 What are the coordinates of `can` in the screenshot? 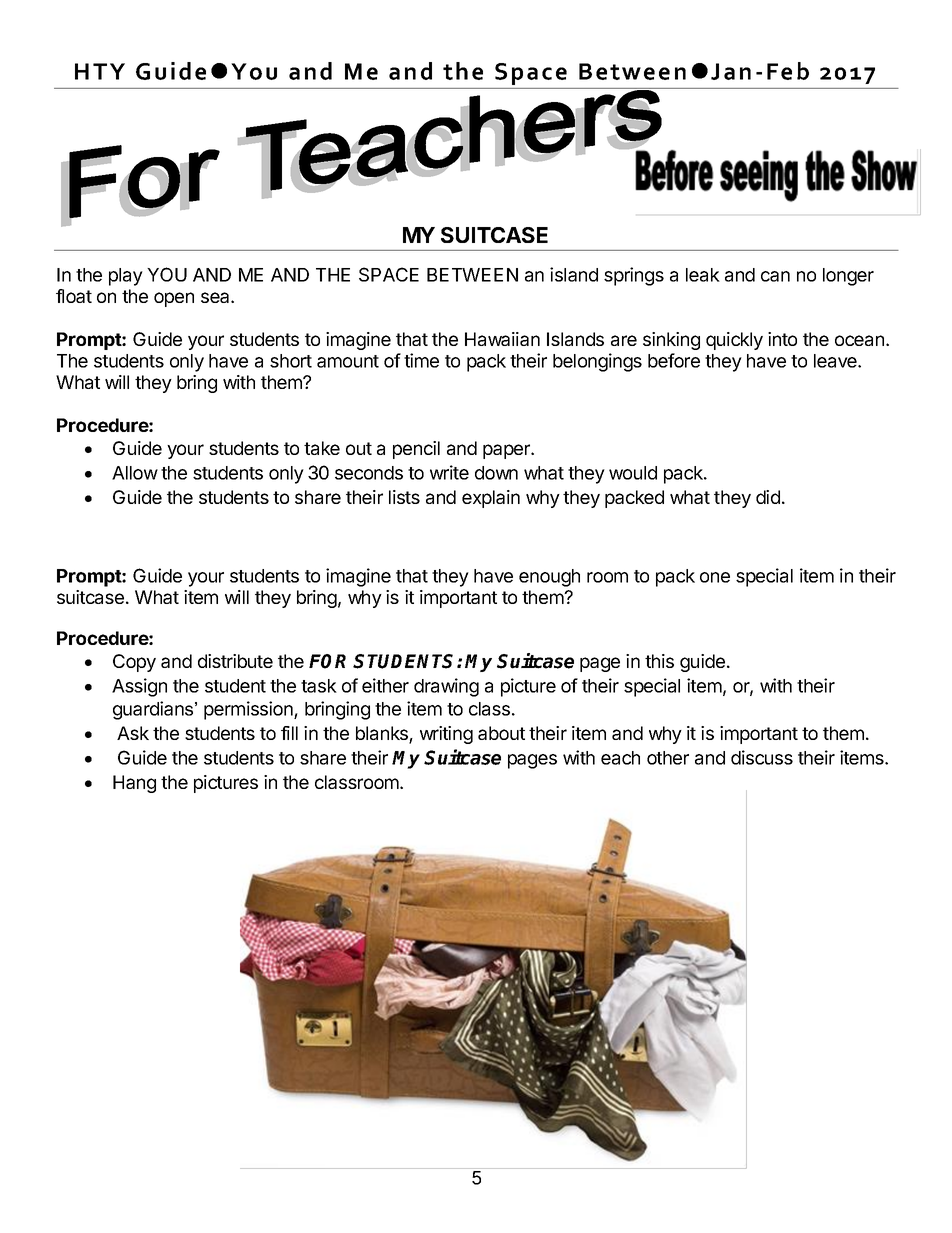 It's located at (775, 276).
